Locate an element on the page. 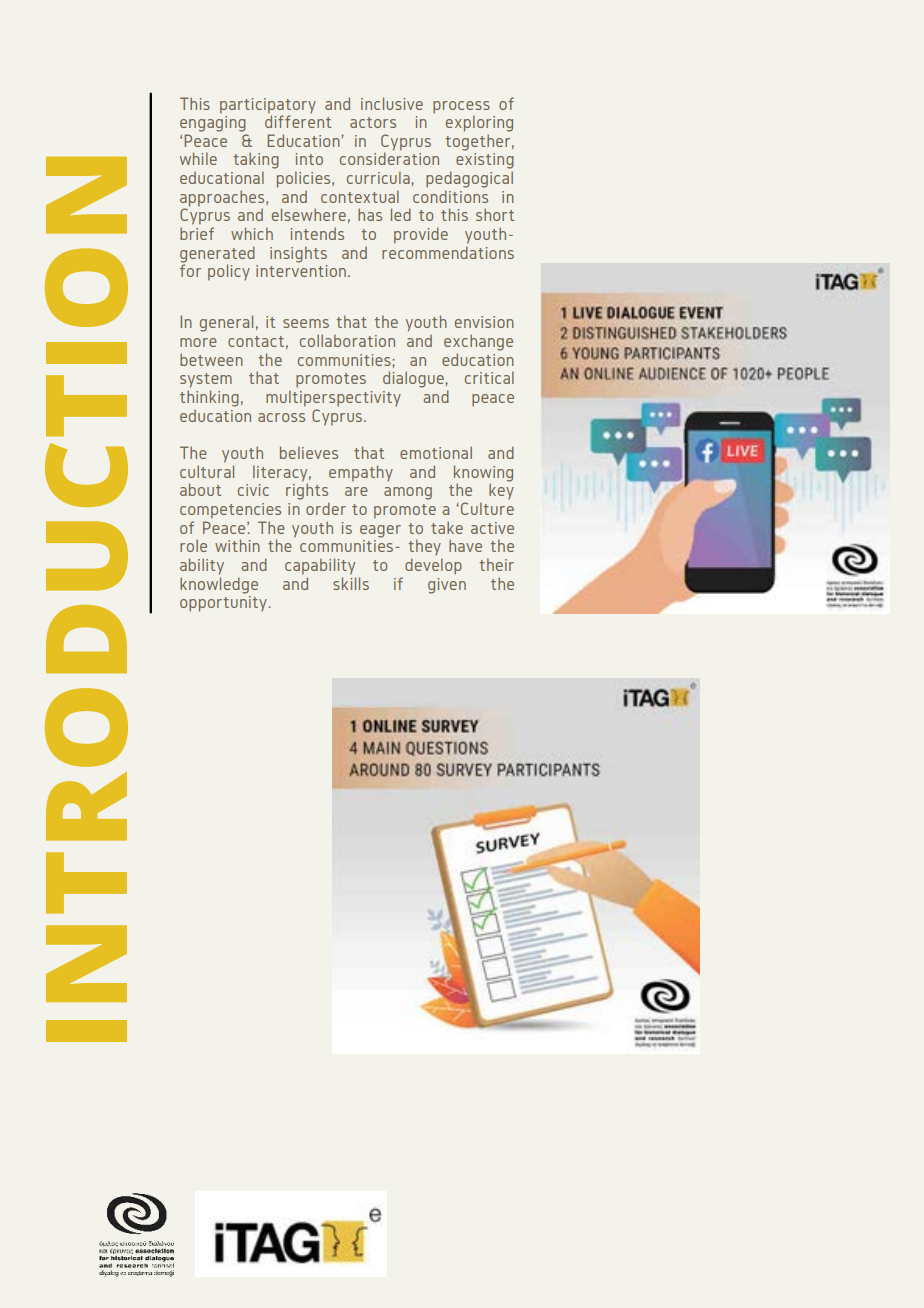 This document has width=924, height=1308. process is located at coordinates (461, 107).
